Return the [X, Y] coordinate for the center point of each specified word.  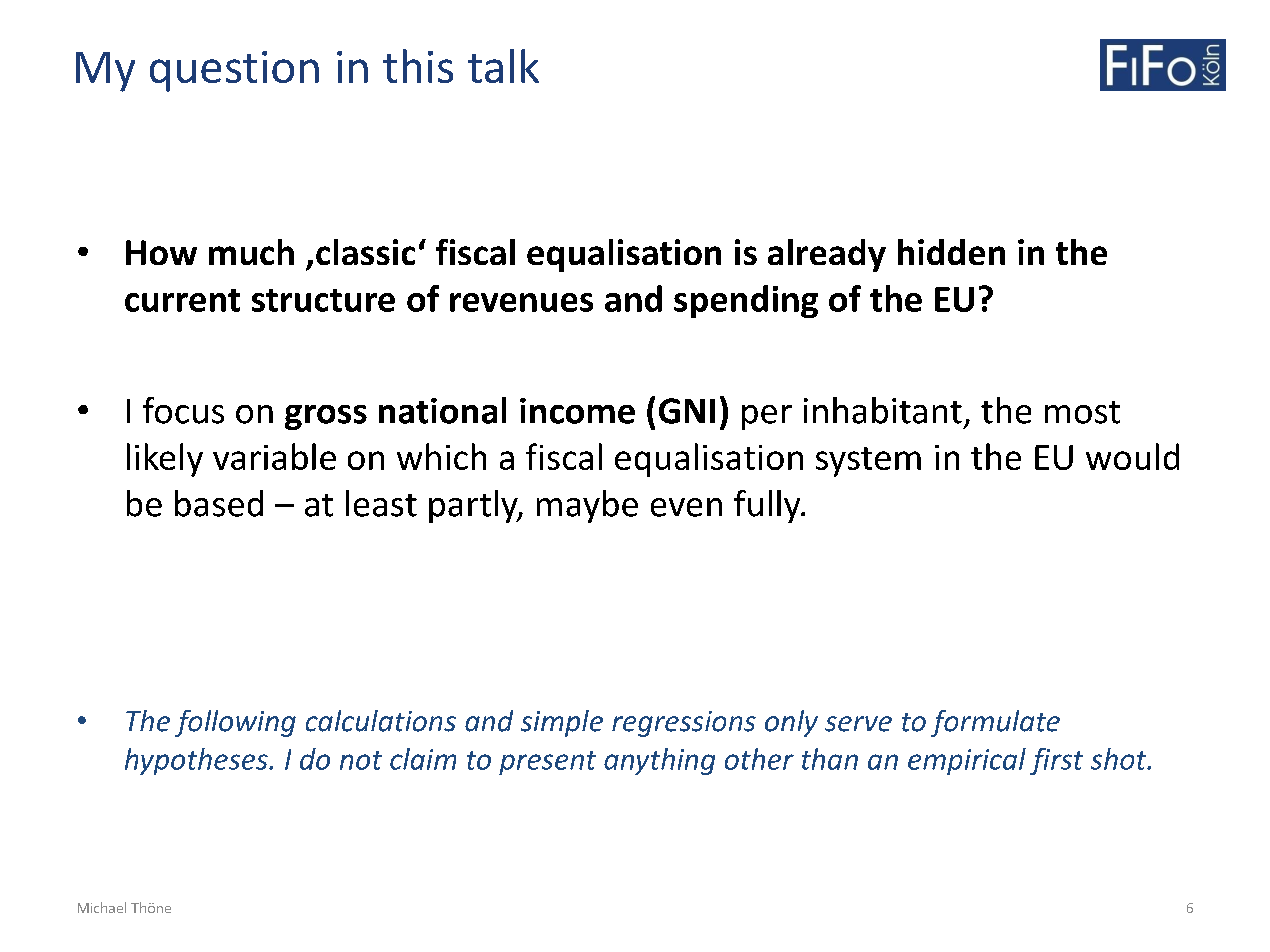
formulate [995, 723]
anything [659, 761]
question [234, 71]
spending [746, 301]
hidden [951, 252]
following [235, 723]
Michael [102, 907]
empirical [967, 761]
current [182, 300]
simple [562, 723]
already [827, 255]
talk [503, 66]
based [219, 503]
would [1132, 456]
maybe [587, 506]
